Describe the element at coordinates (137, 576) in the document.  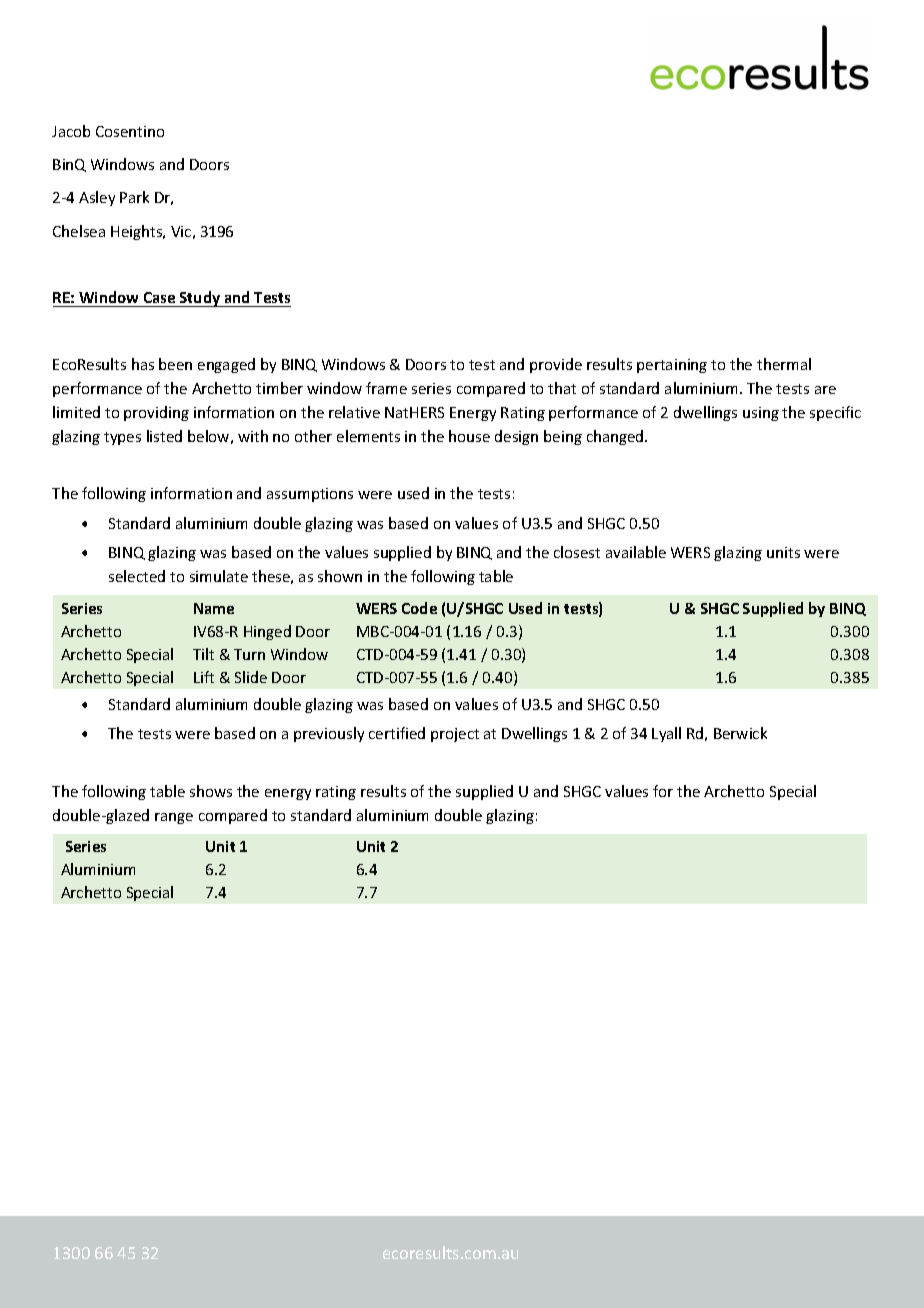
I see `selected` at that location.
